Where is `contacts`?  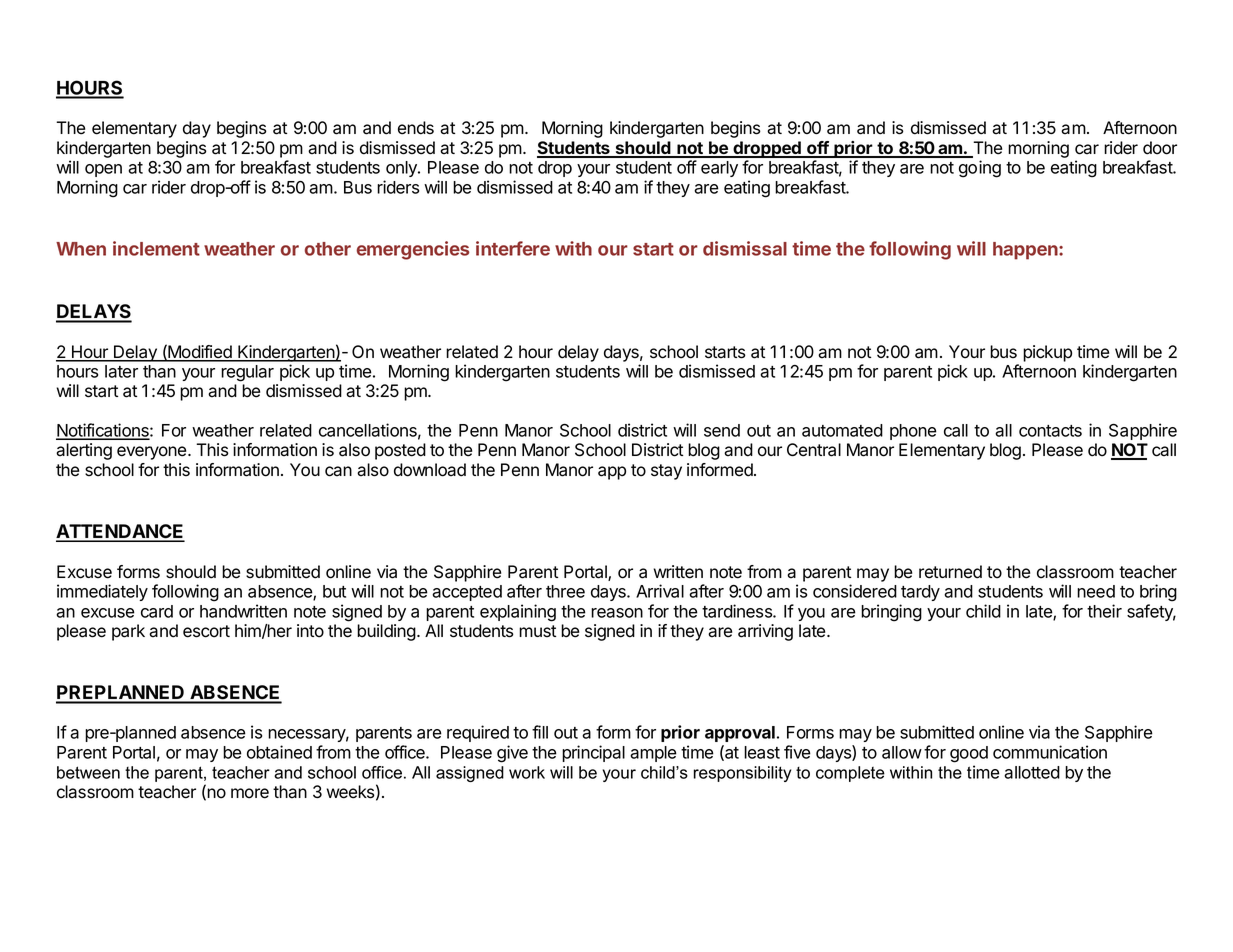
contacts is located at coordinates (1050, 431).
